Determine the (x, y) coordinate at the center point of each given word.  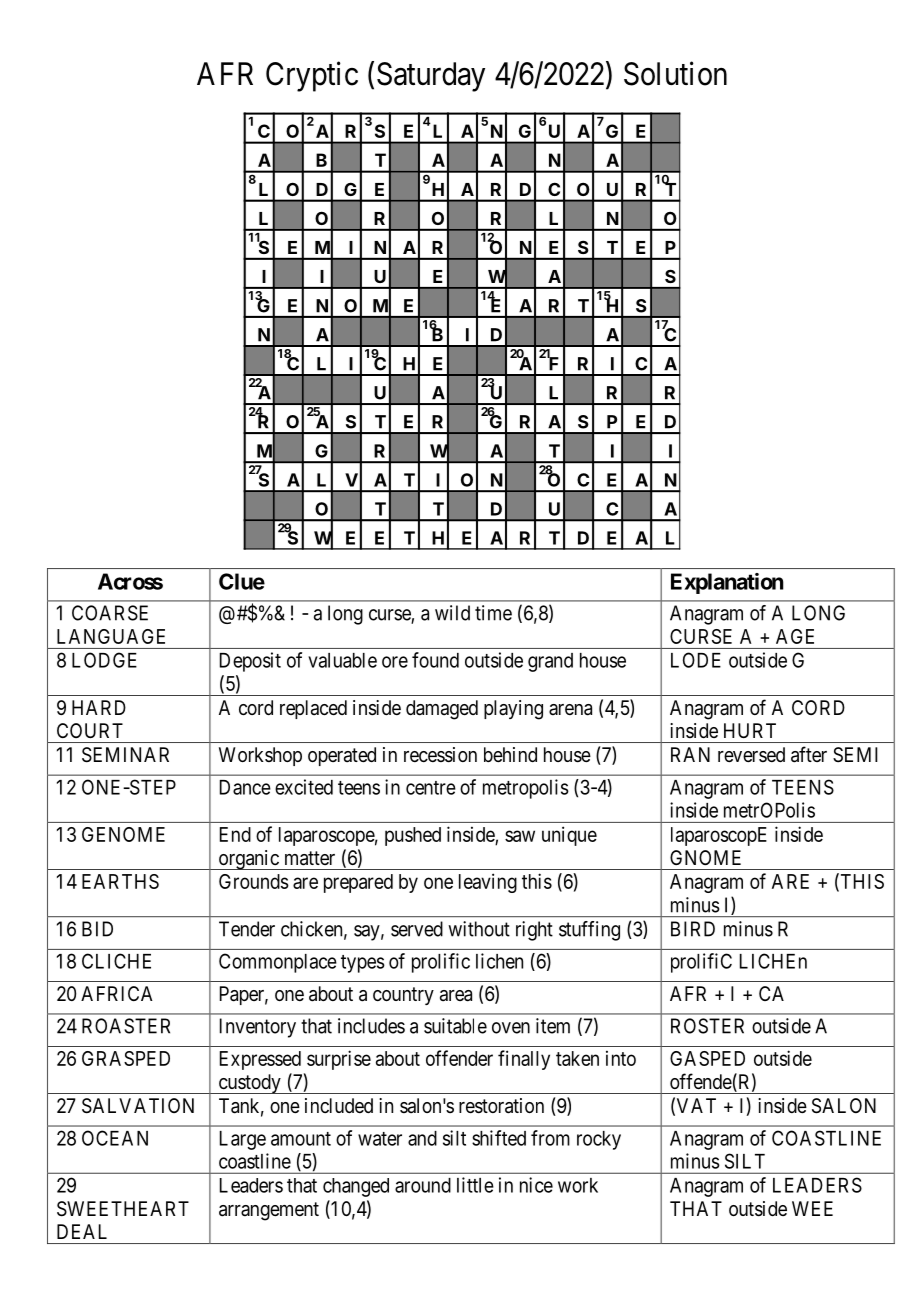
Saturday (431, 77)
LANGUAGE (111, 636)
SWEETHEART (123, 1209)
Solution (675, 73)
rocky (599, 1140)
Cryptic (312, 76)
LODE (696, 660)
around (423, 1185)
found (435, 660)
